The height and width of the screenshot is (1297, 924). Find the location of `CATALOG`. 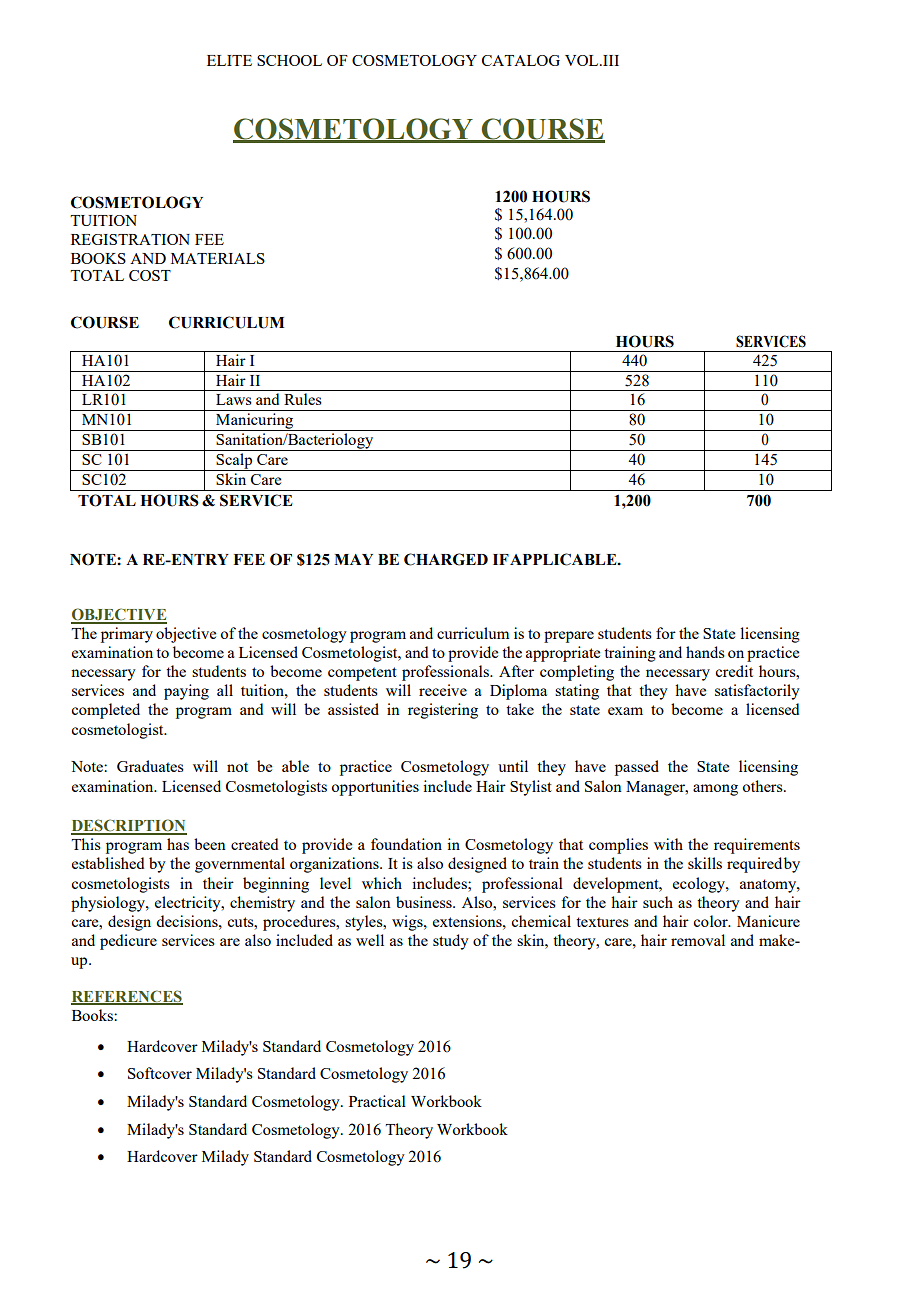

CATALOG is located at coordinates (521, 60).
